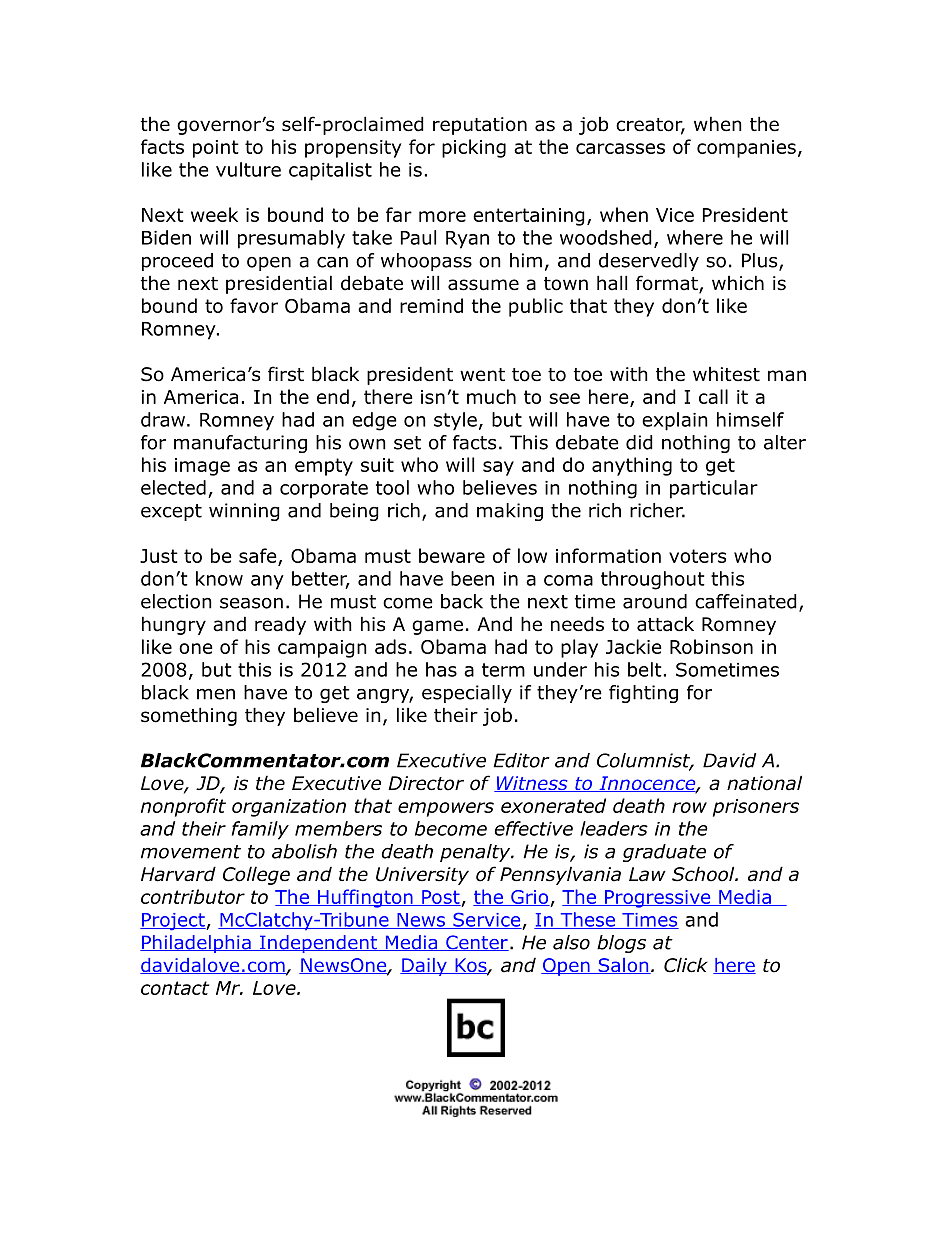 This screenshot has width=952, height=1233. Describe the element at coordinates (196, 944) in the screenshot. I see `Philadelphia` at that location.
